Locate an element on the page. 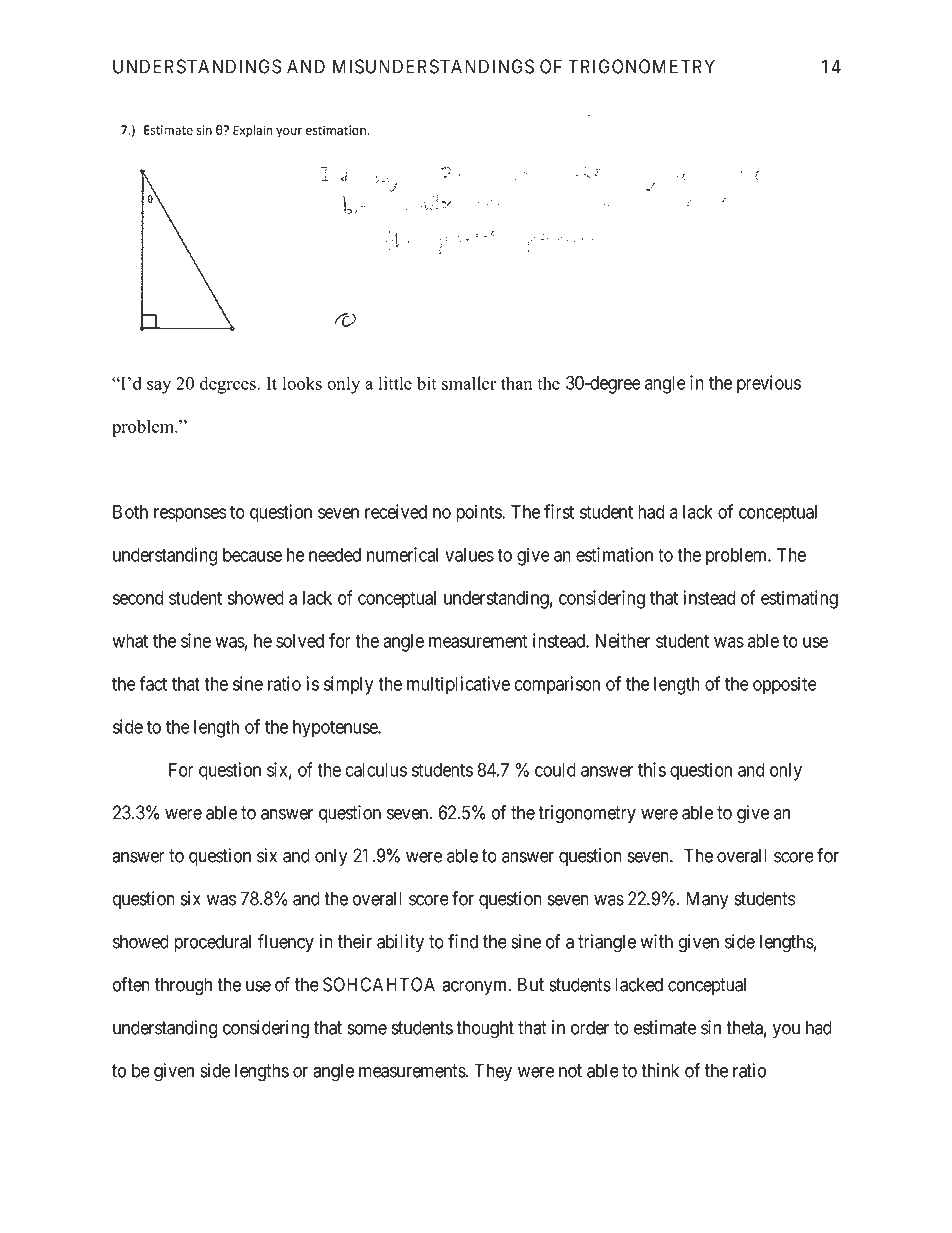  fact is located at coordinates (153, 683).
